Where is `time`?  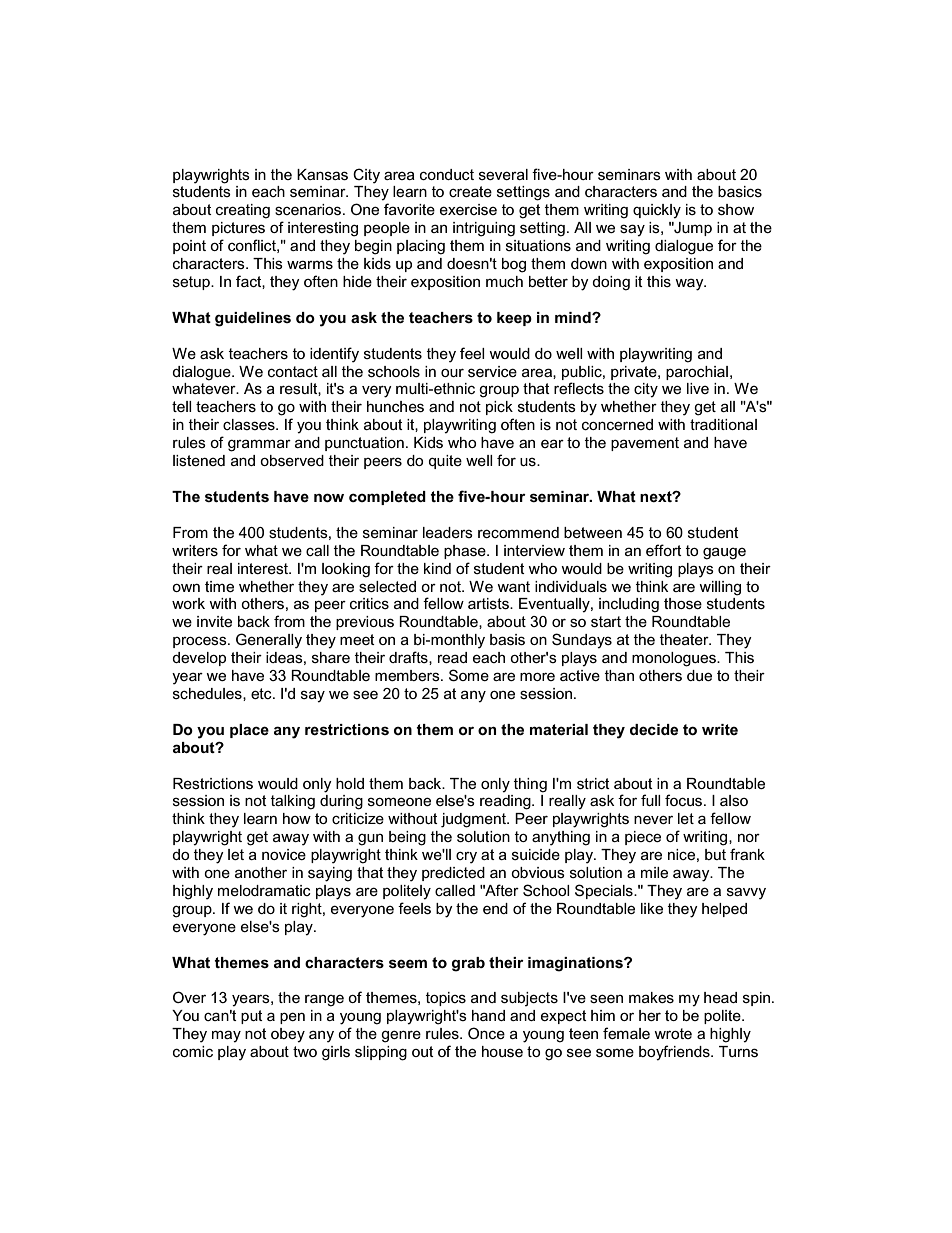 time is located at coordinates (219, 586).
